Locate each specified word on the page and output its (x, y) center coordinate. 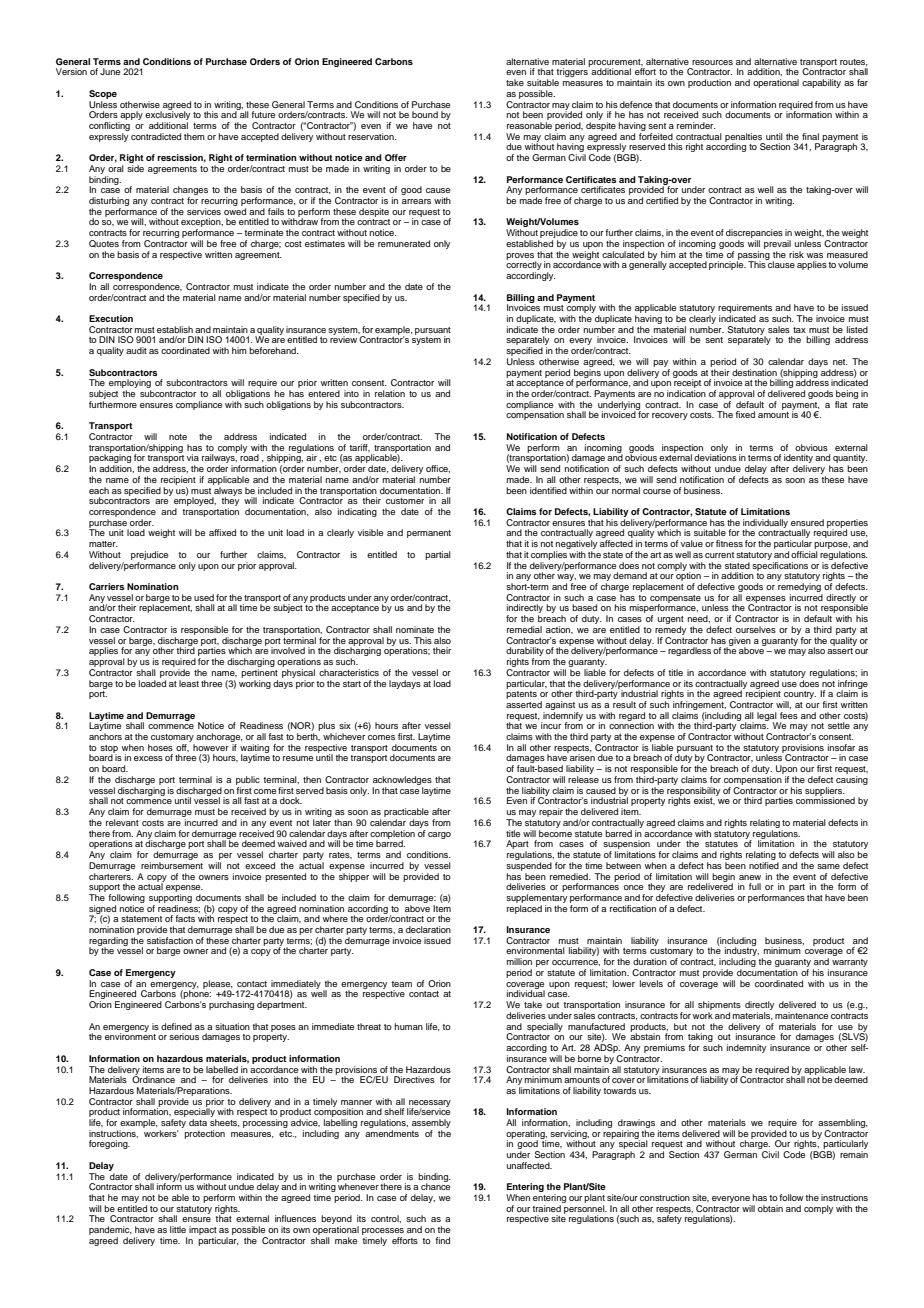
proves (521, 257)
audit (136, 350)
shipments (719, 1007)
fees (789, 715)
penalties (744, 138)
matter (103, 544)
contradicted (156, 136)
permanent (429, 534)
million (519, 961)
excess (148, 758)
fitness (729, 543)
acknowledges (402, 780)
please (218, 985)
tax (799, 330)
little (178, 1229)
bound (425, 114)
